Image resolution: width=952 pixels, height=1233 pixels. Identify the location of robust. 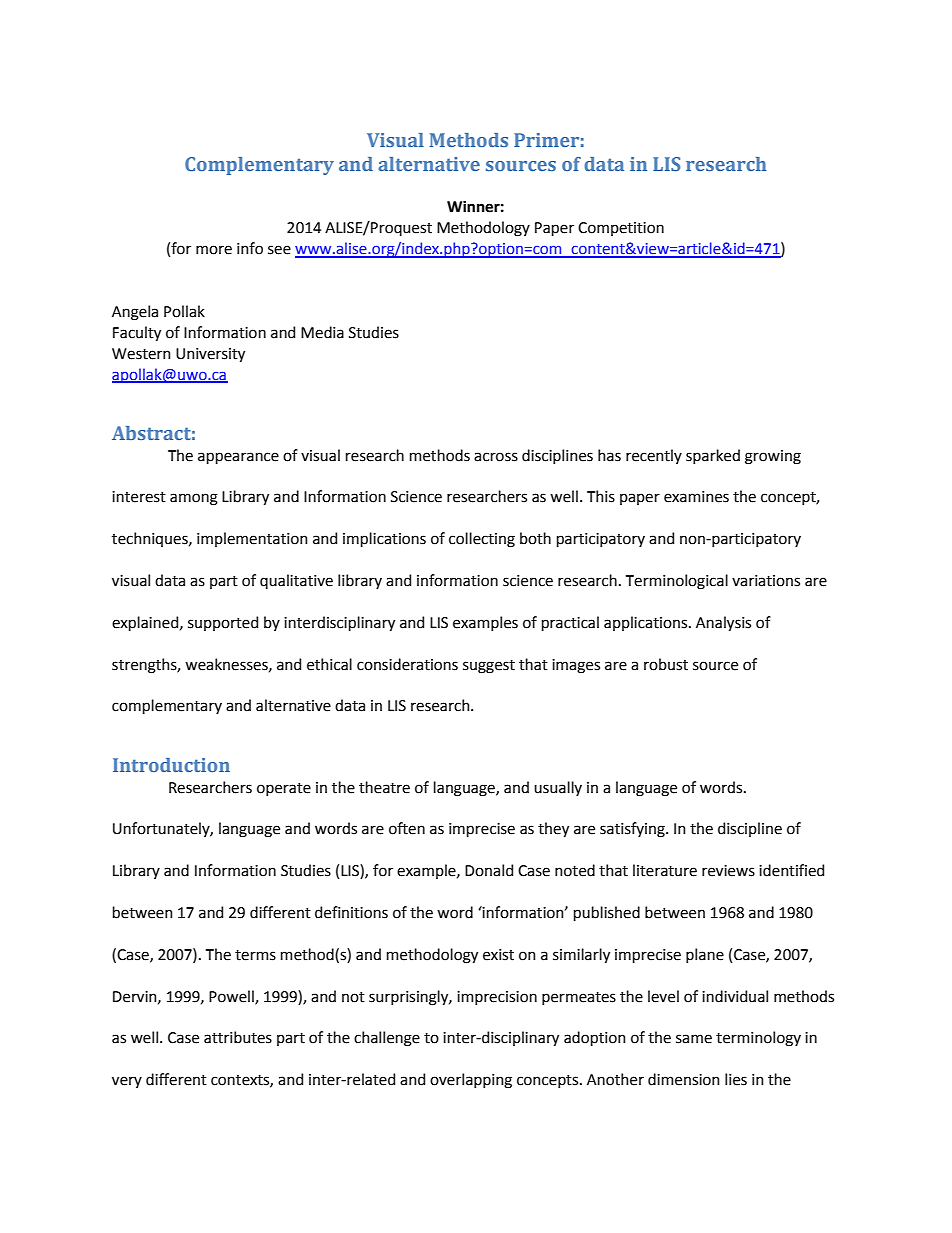
(666, 664).
